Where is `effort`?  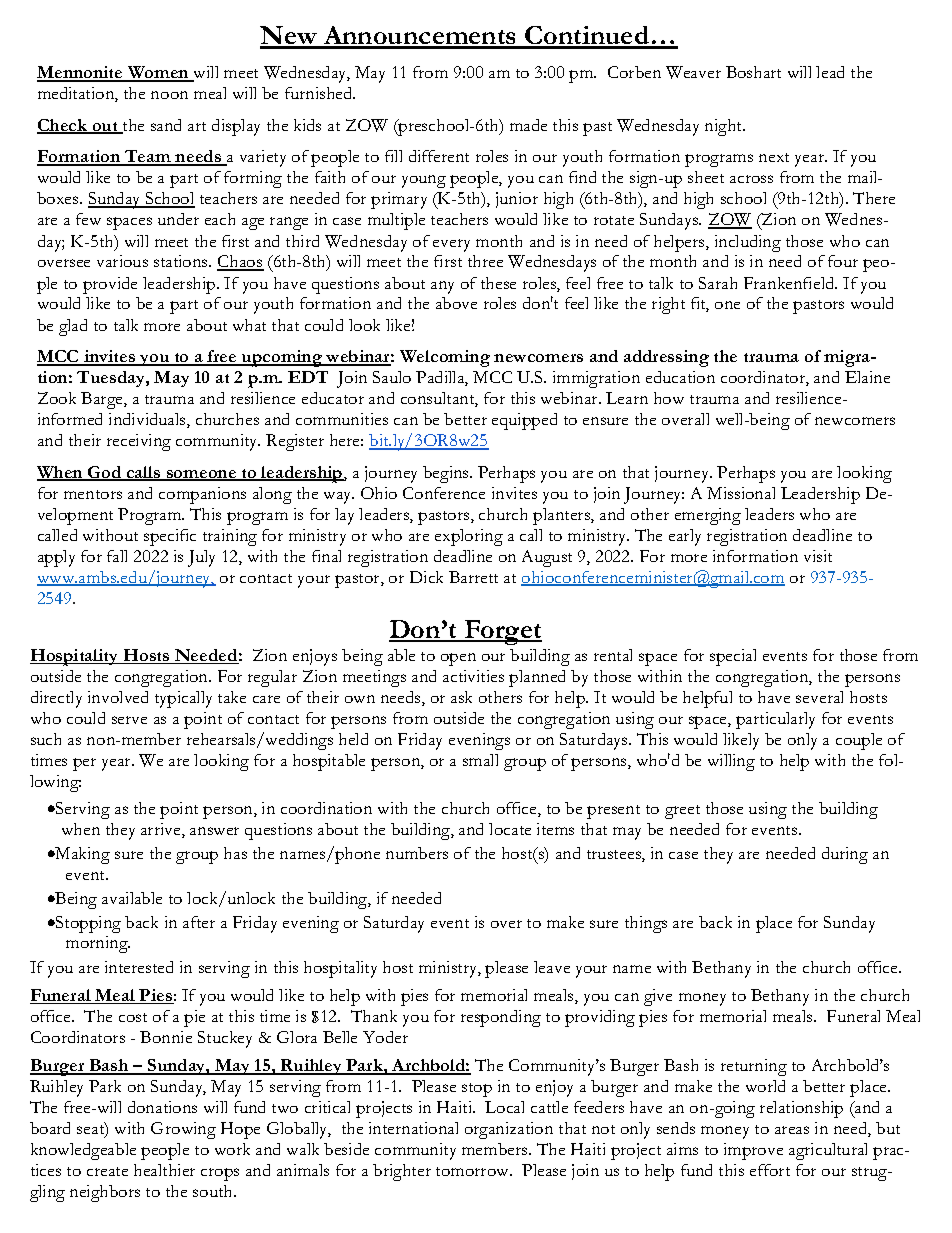 effort is located at coordinates (770, 1170).
